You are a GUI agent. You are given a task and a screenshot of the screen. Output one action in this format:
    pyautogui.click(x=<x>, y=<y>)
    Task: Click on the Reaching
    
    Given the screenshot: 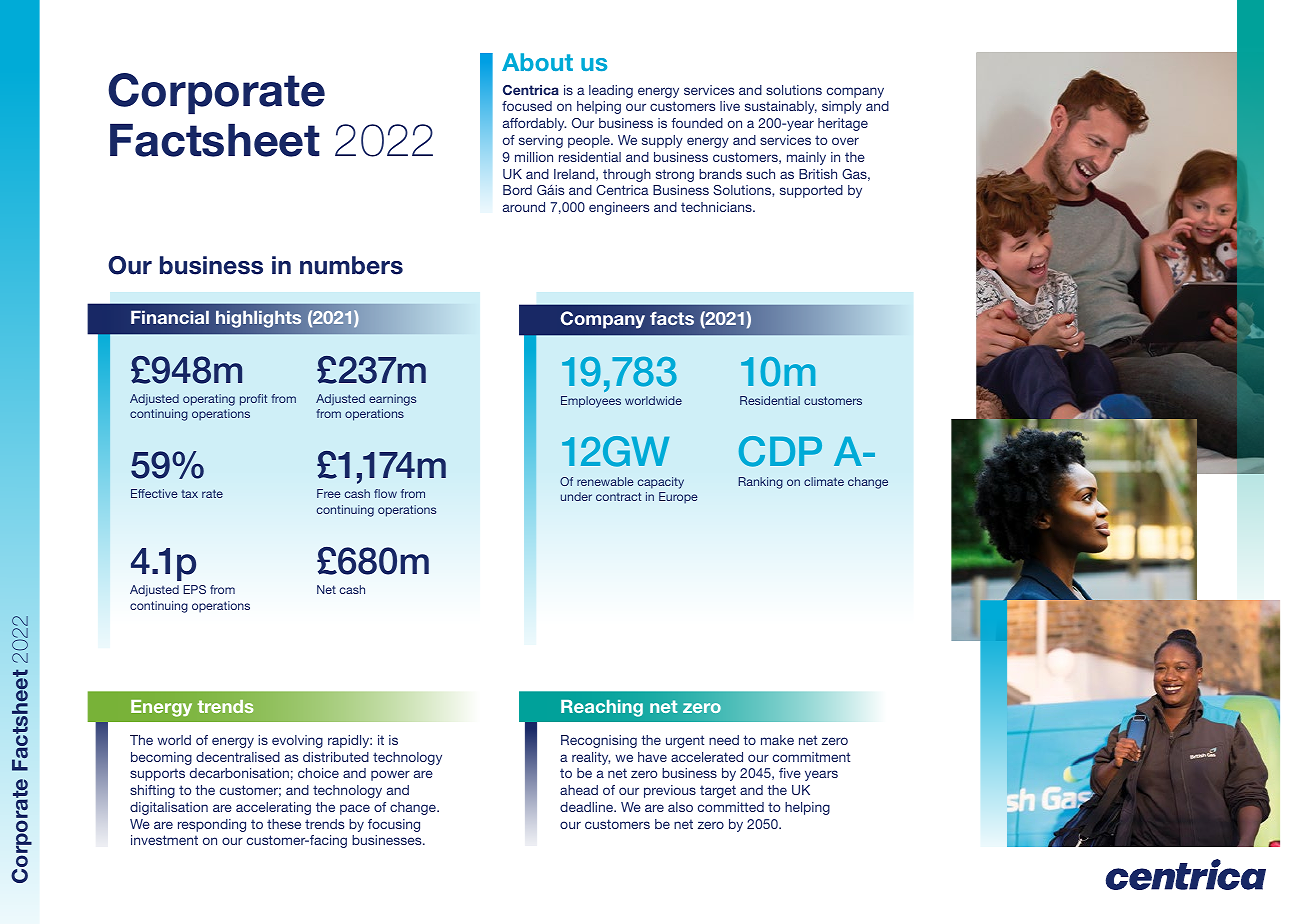 What is the action you would take?
    pyautogui.click(x=602, y=708)
